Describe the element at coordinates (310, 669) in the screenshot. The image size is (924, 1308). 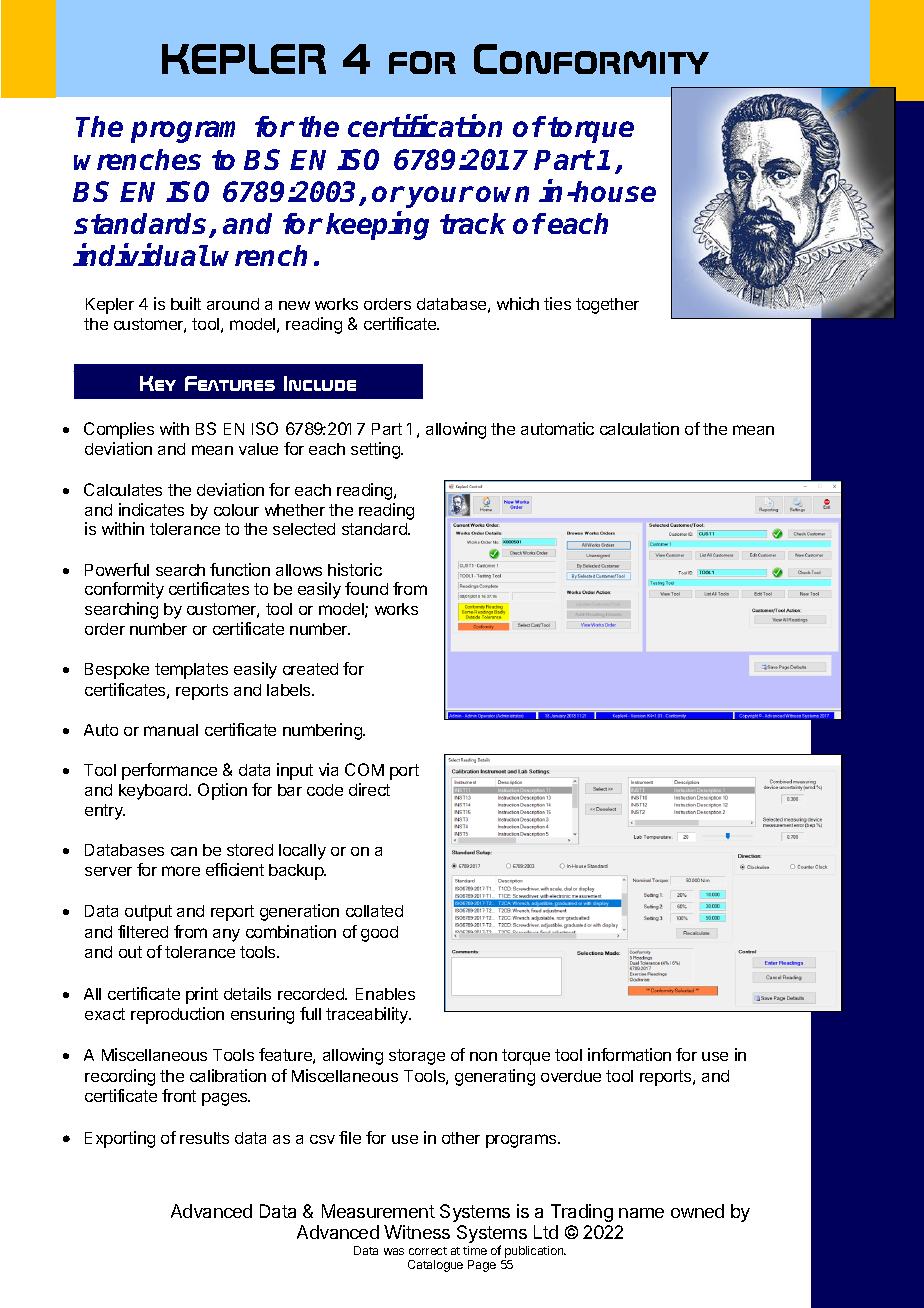
I see `created` at that location.
